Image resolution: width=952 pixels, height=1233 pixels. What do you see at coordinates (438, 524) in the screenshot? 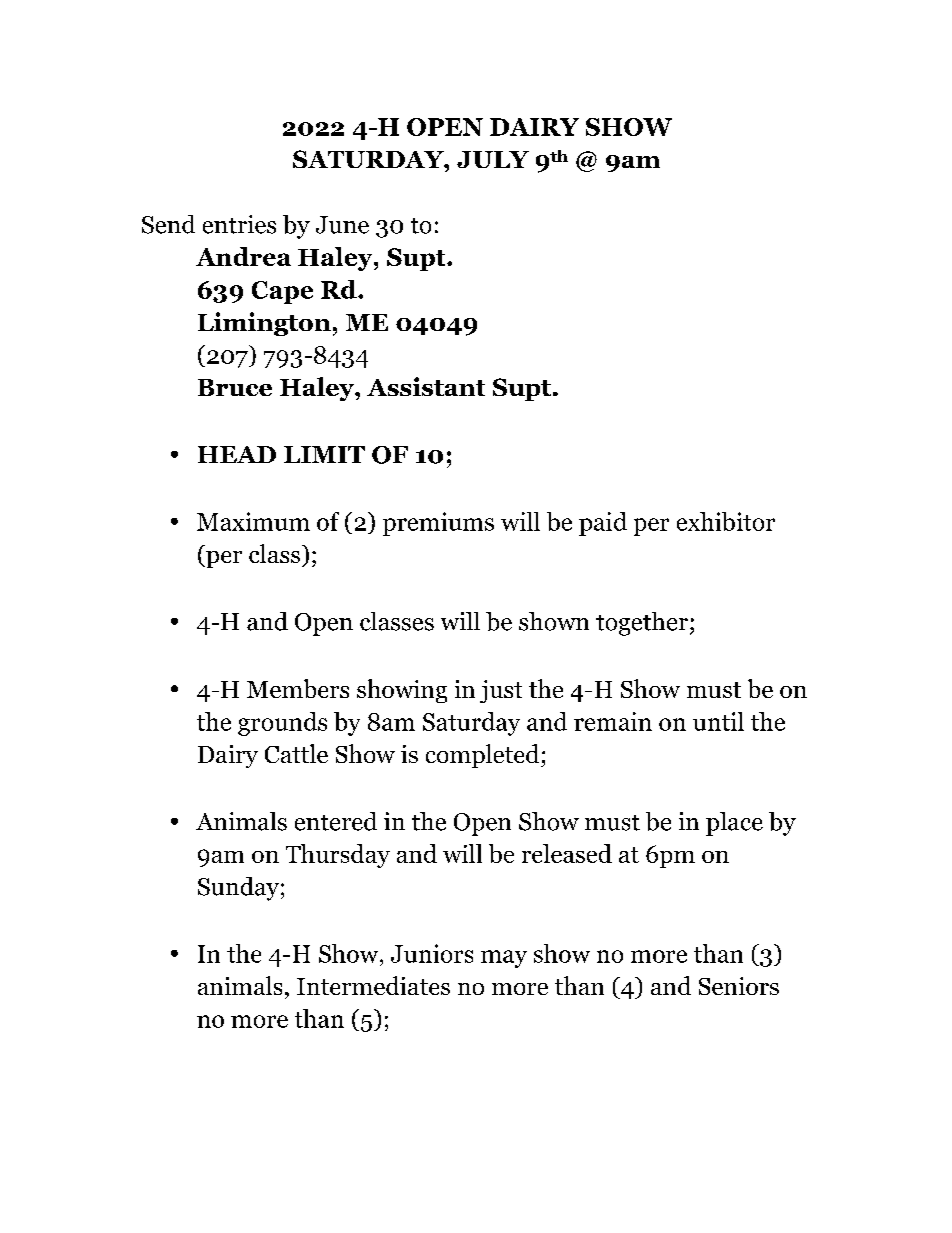
I see `premiums` at bounding box center [438, 524].
